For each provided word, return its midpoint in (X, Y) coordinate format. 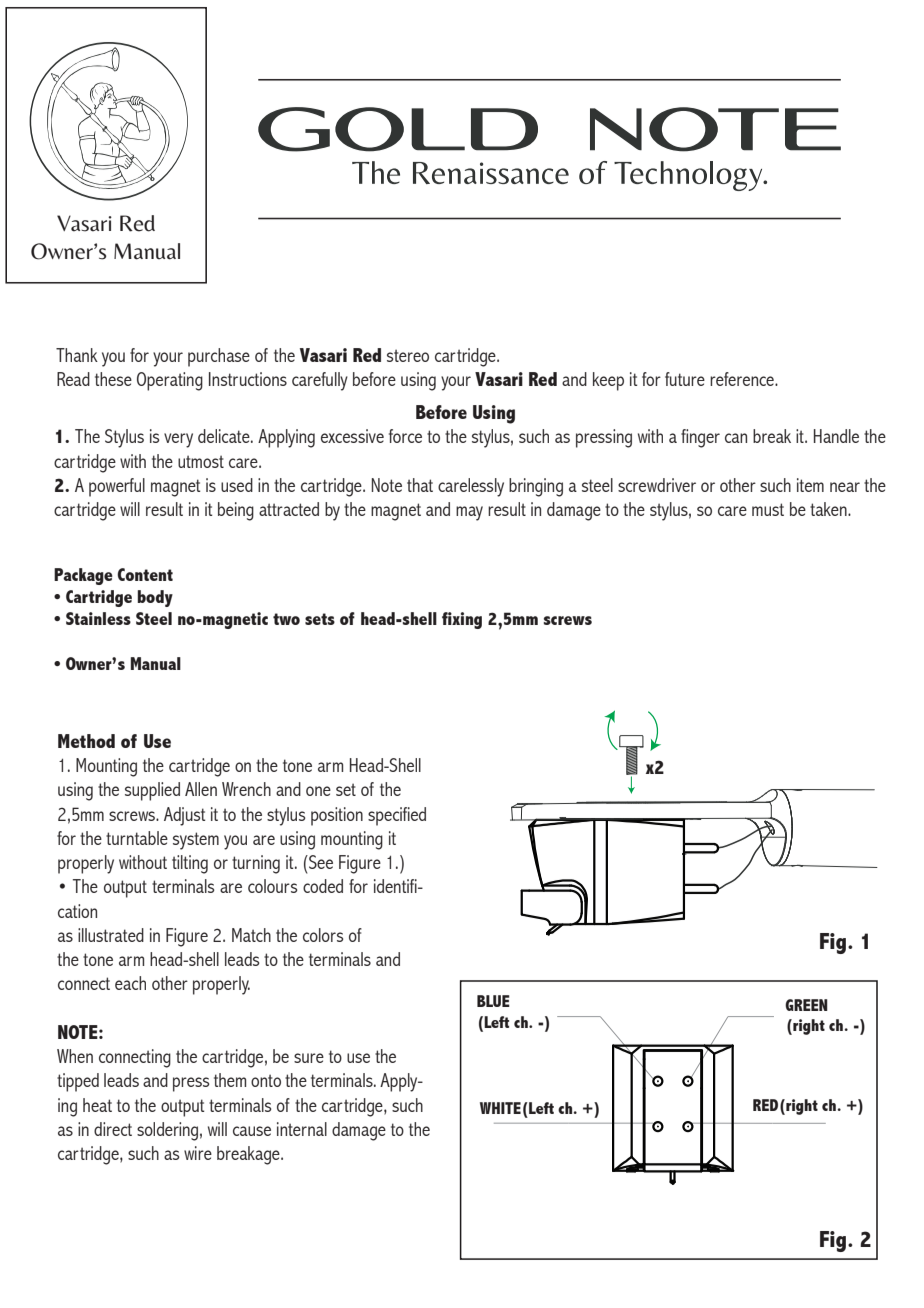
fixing (462, 620)
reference (743, 379)
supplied (152, 791)
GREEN (806, 1005)
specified (397, 816)
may (469, 513)
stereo (408, 355)
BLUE (493, 1001)
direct (113, 1129)
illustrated (111, 935)
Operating (170, 381)
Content (145, 574)
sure (309, 1058)
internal (302, 1129)
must (768, 509)
